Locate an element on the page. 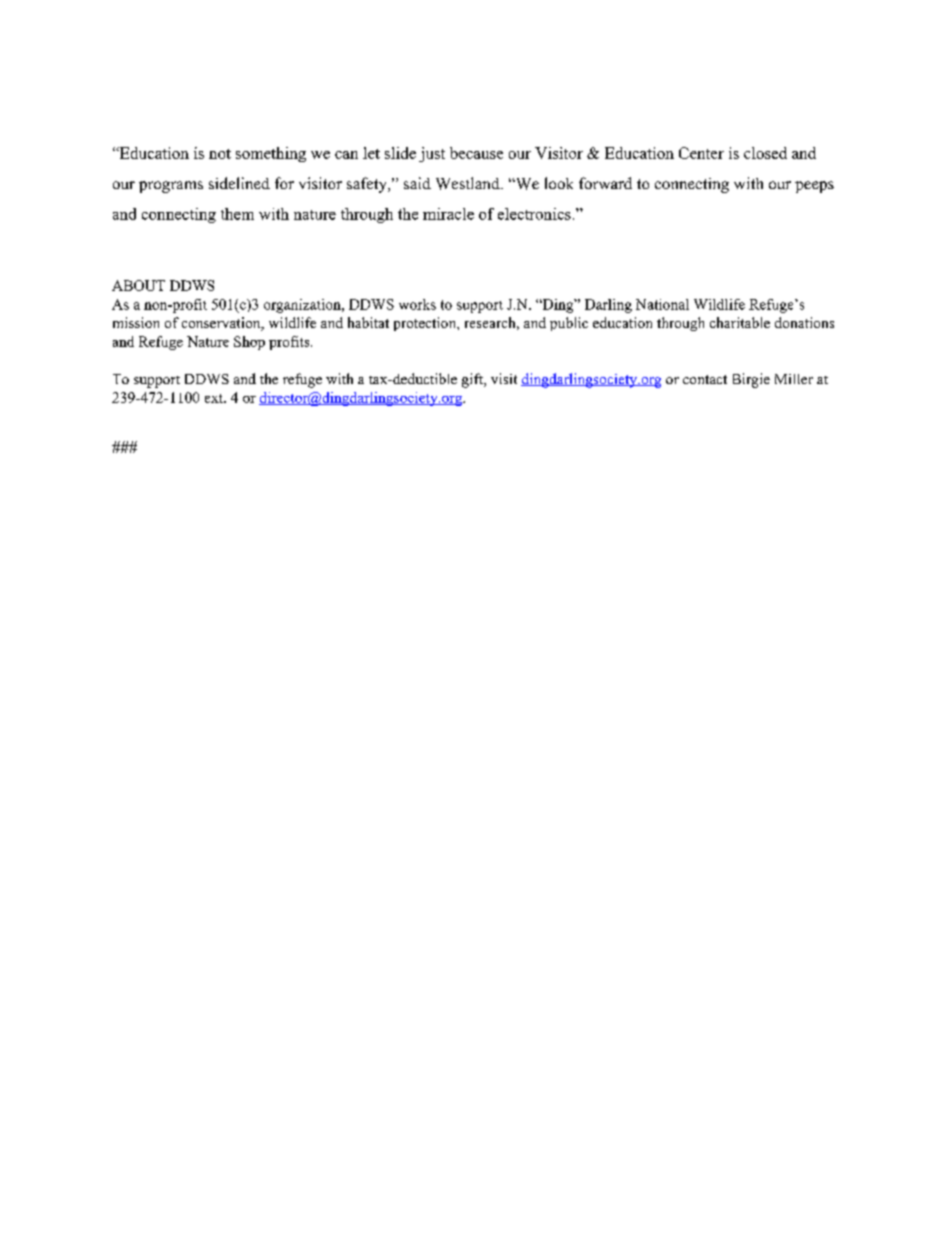  electronics is located at coordinates (534, 214).
